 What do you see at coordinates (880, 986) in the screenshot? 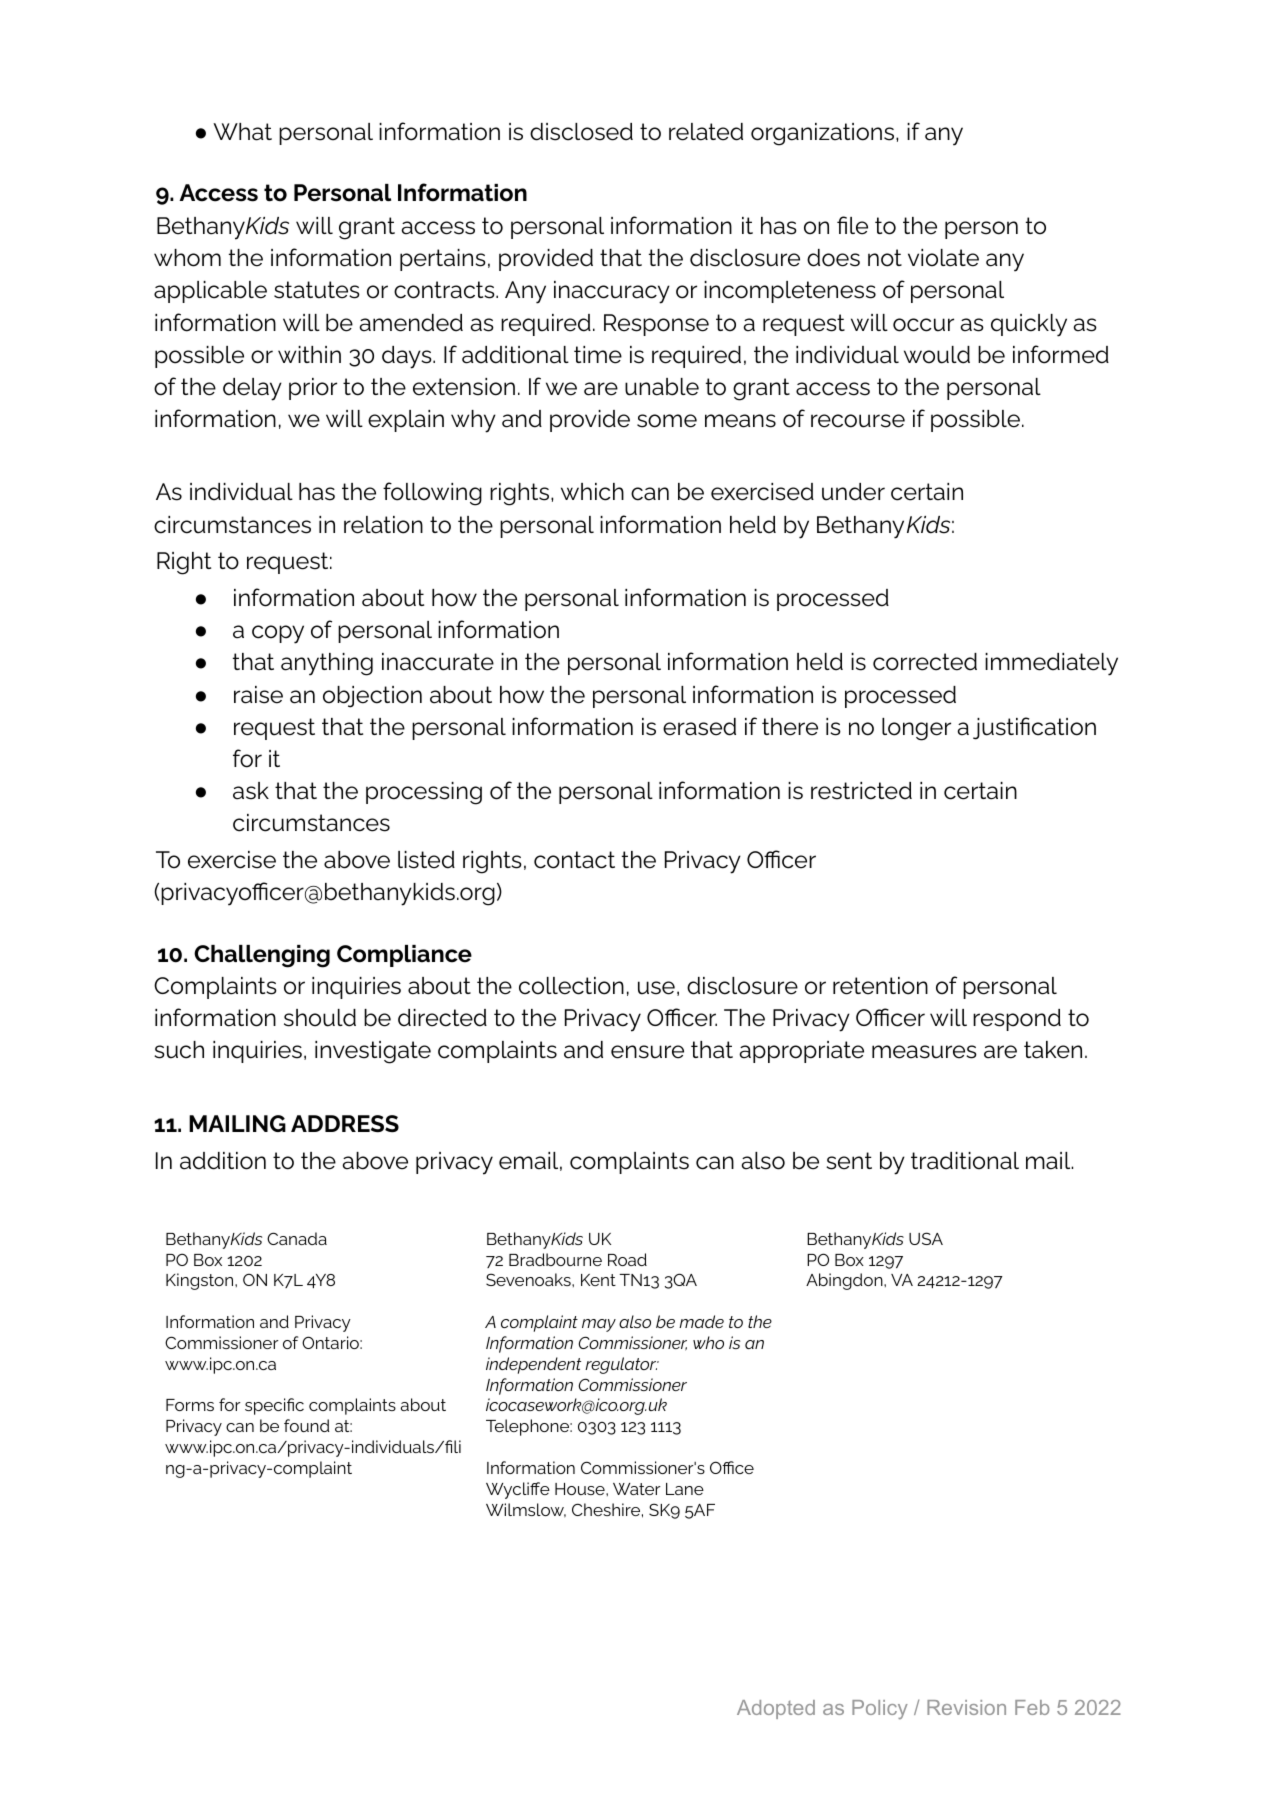
I see `retention` at bounding box center [880, 986].
